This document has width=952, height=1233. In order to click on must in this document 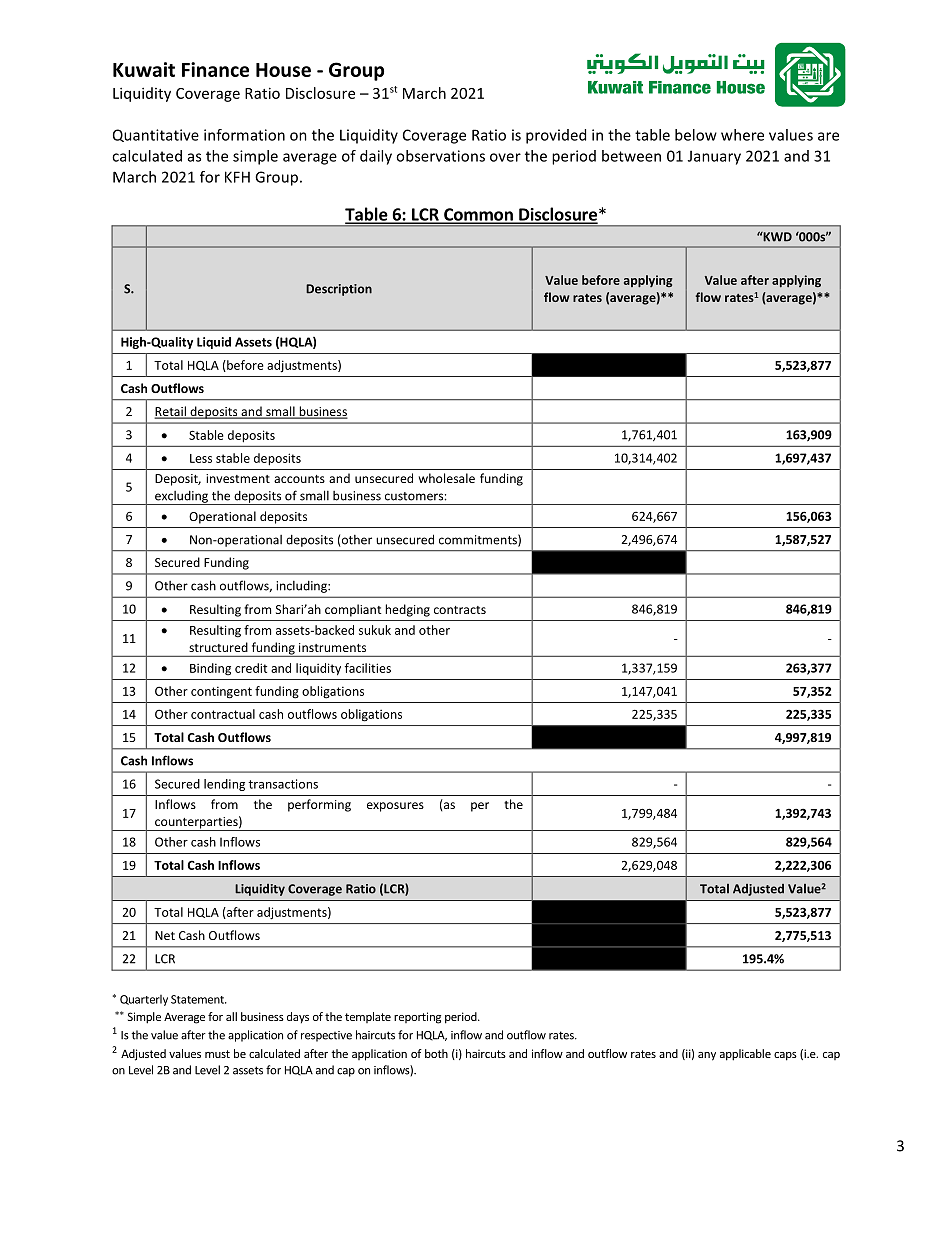, I will do `click(217, 1054)`.
